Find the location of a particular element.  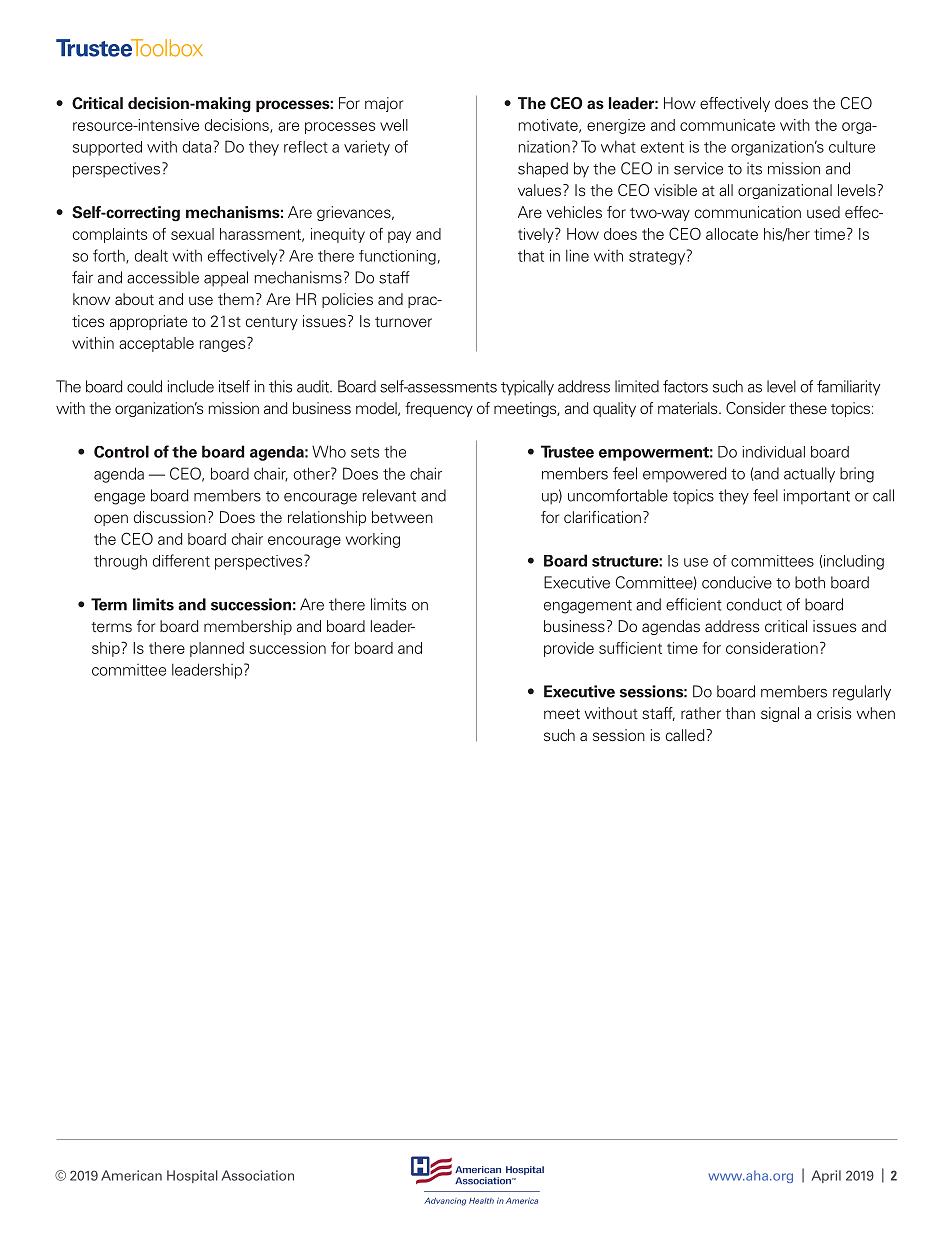

communicate is located at coordinates (727, 125).
